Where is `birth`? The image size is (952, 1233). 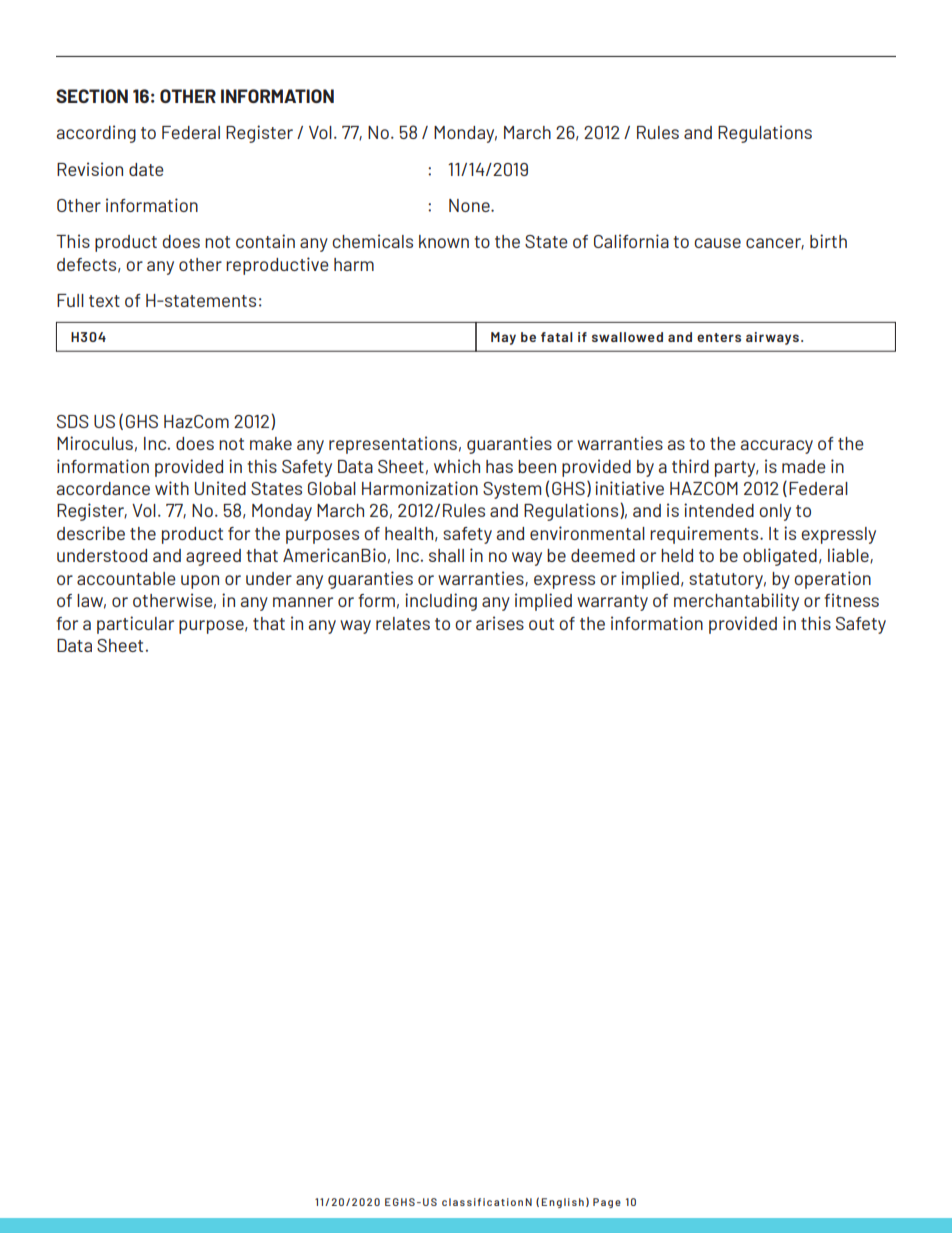
birth is located at coordinates (828, 241).
